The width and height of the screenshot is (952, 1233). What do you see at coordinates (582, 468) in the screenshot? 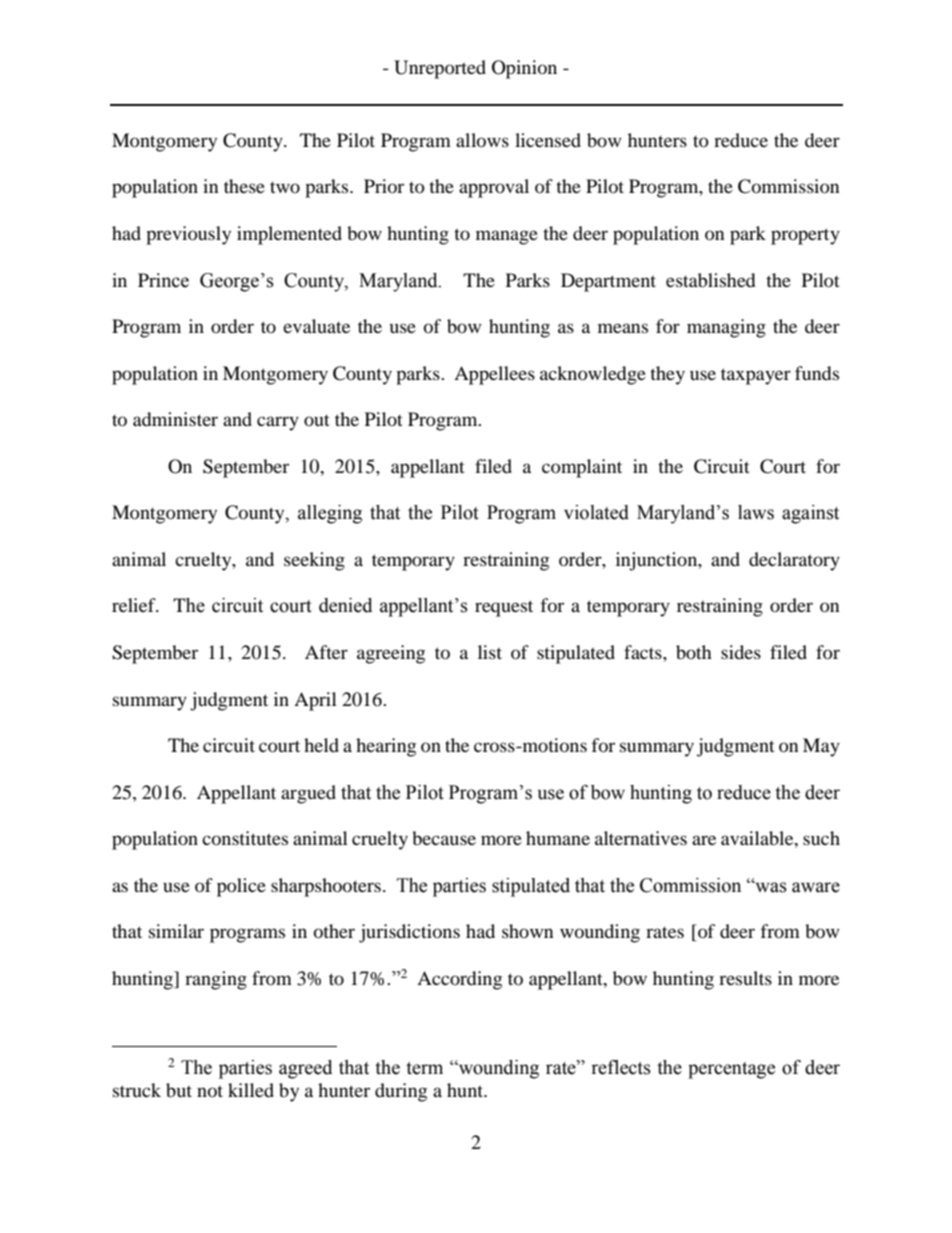
I see `complaint` at bounding box center [582, 468].
